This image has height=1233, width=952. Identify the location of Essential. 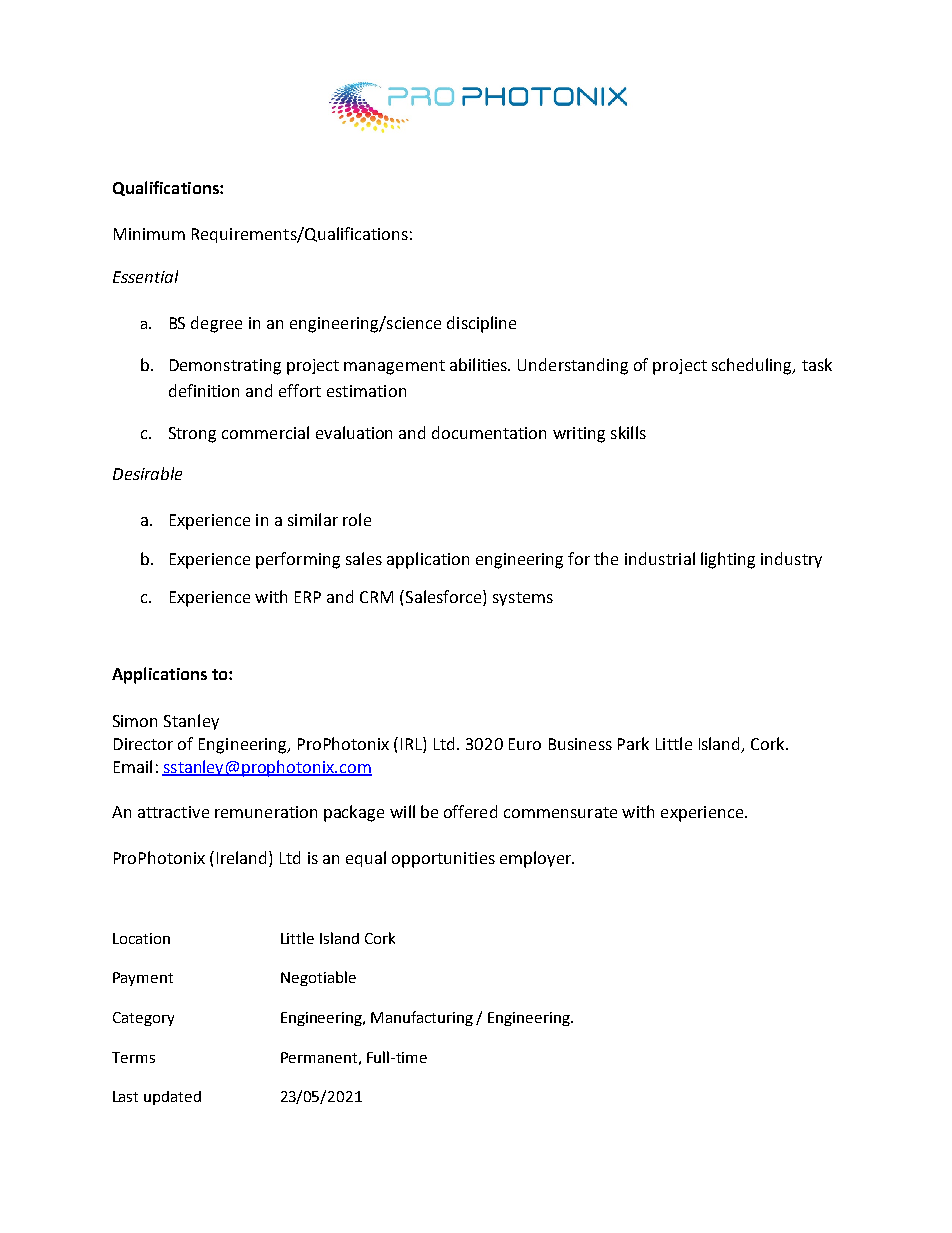
(145, 276).
